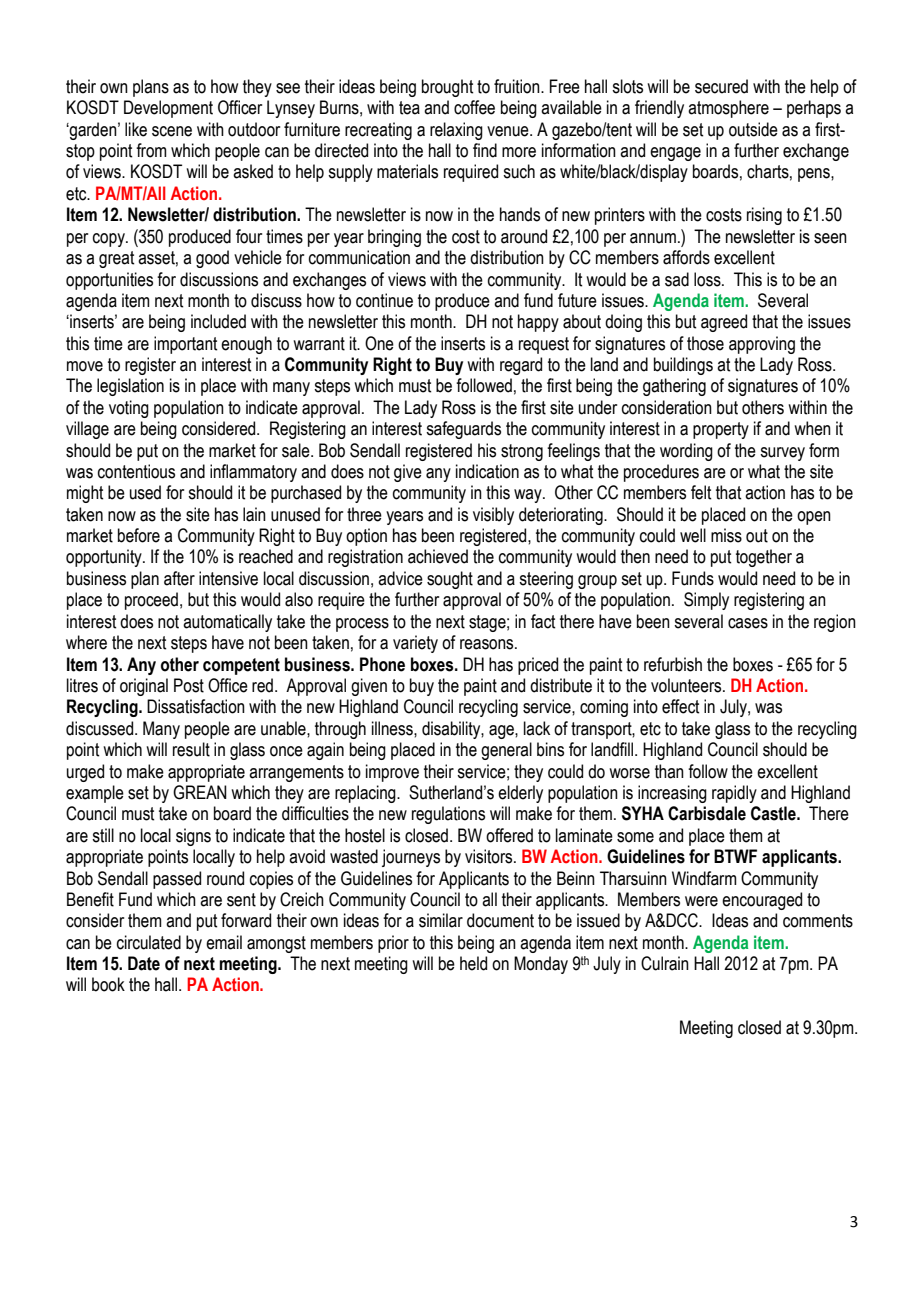 This screenshot has width=924, height=1308. I want to click on achieved, so click(438, 556).
